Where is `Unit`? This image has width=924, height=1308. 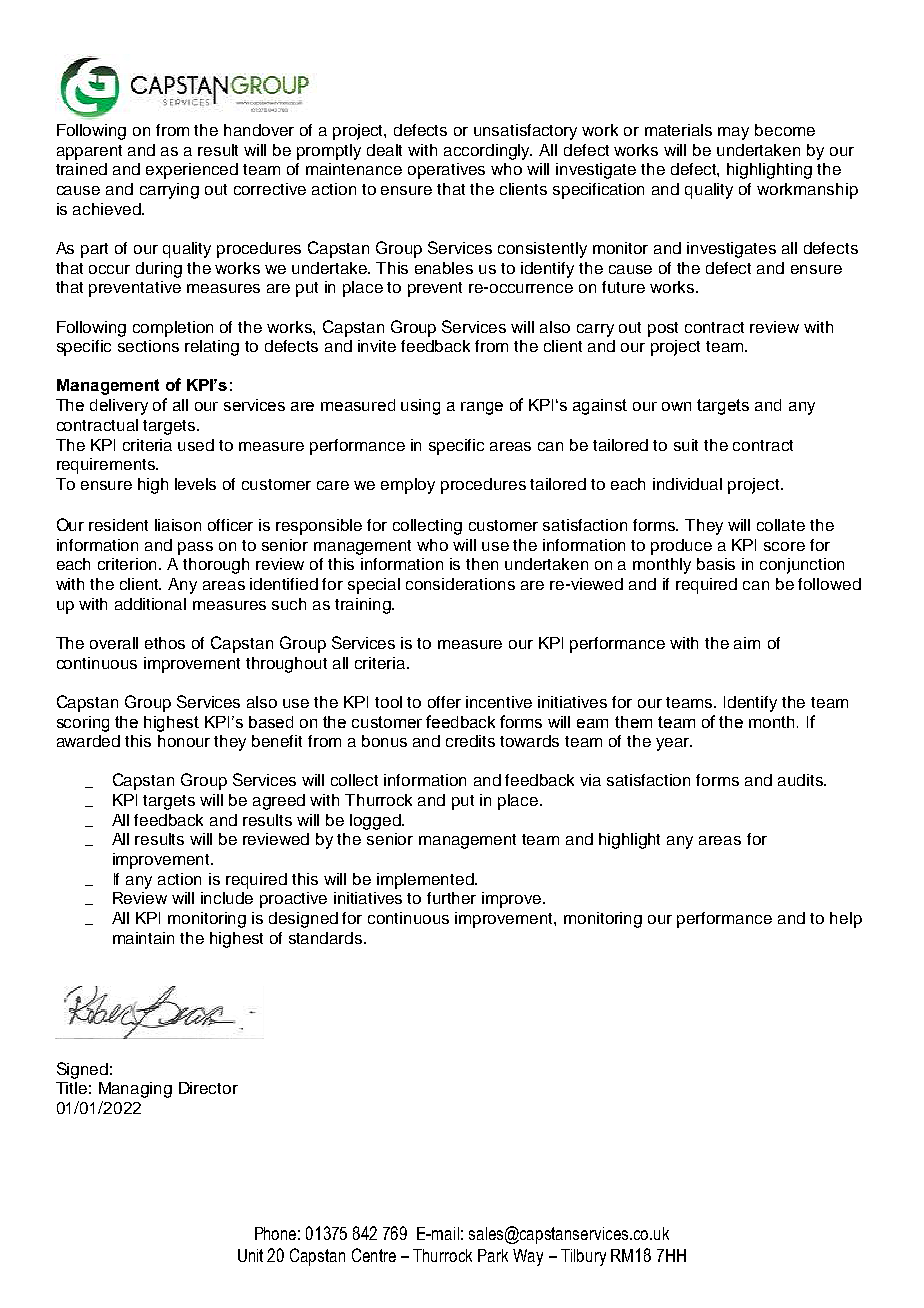
Unit is located at coordinates (250, 1255).
